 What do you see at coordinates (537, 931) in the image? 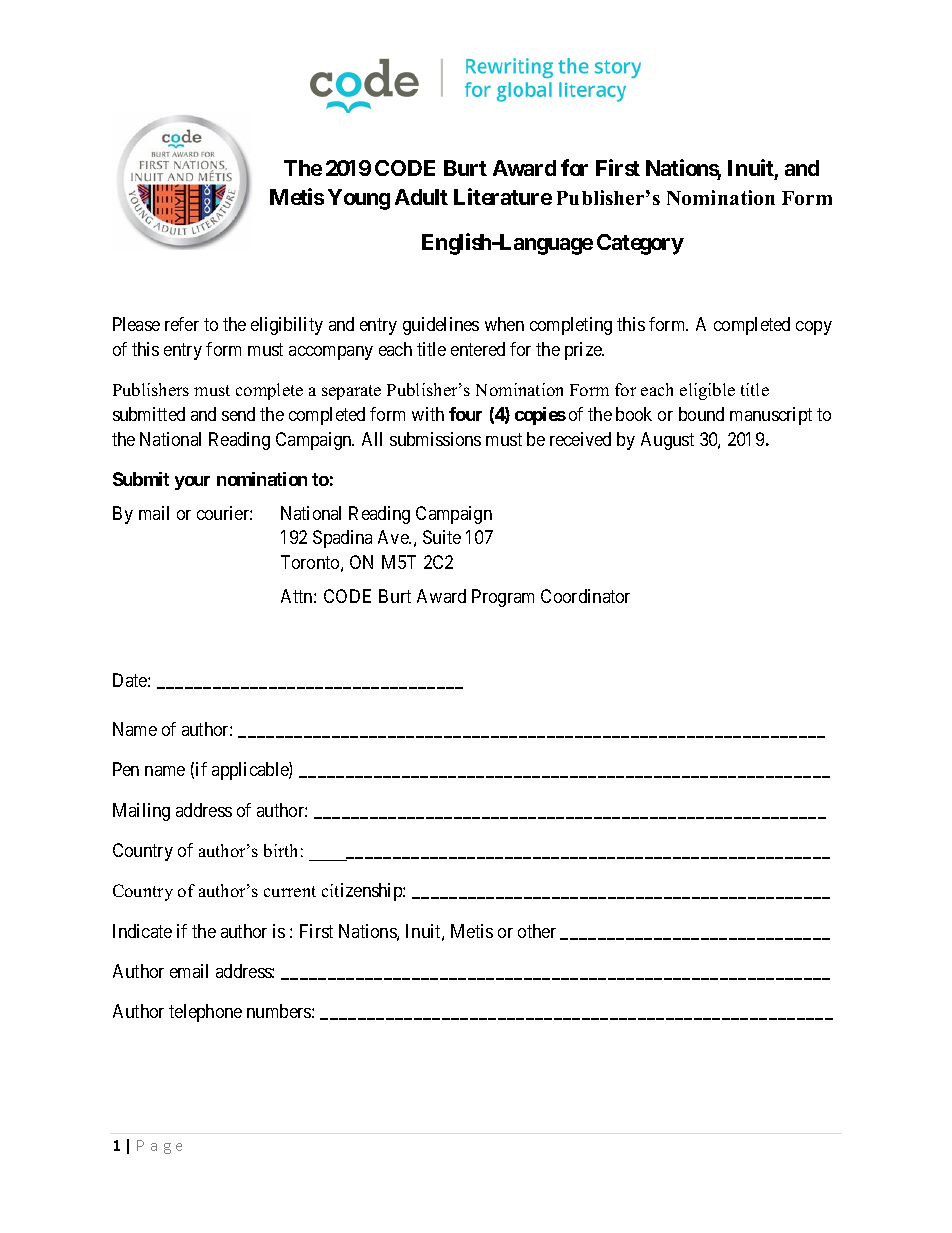
I see `other` at bounding box center [537, 931].
